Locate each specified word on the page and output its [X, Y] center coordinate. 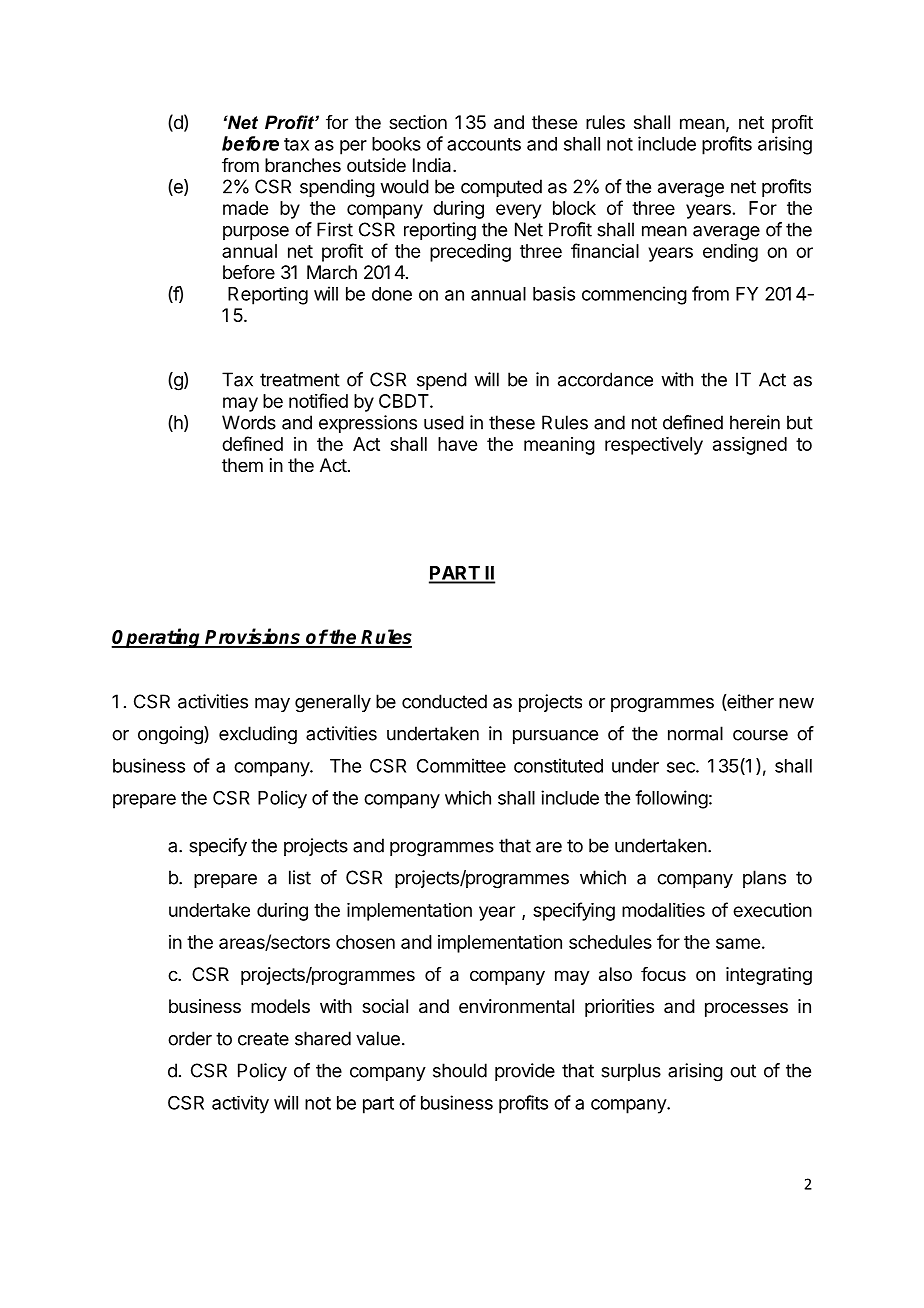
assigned [750, 446]
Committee [461, 765]
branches [303, 165]
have [457, 444]
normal [695, 733]
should [460, 1070]
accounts [484, 144]
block [574, 208]
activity [240, 1104]
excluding [258, 735]
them [242, 465]
